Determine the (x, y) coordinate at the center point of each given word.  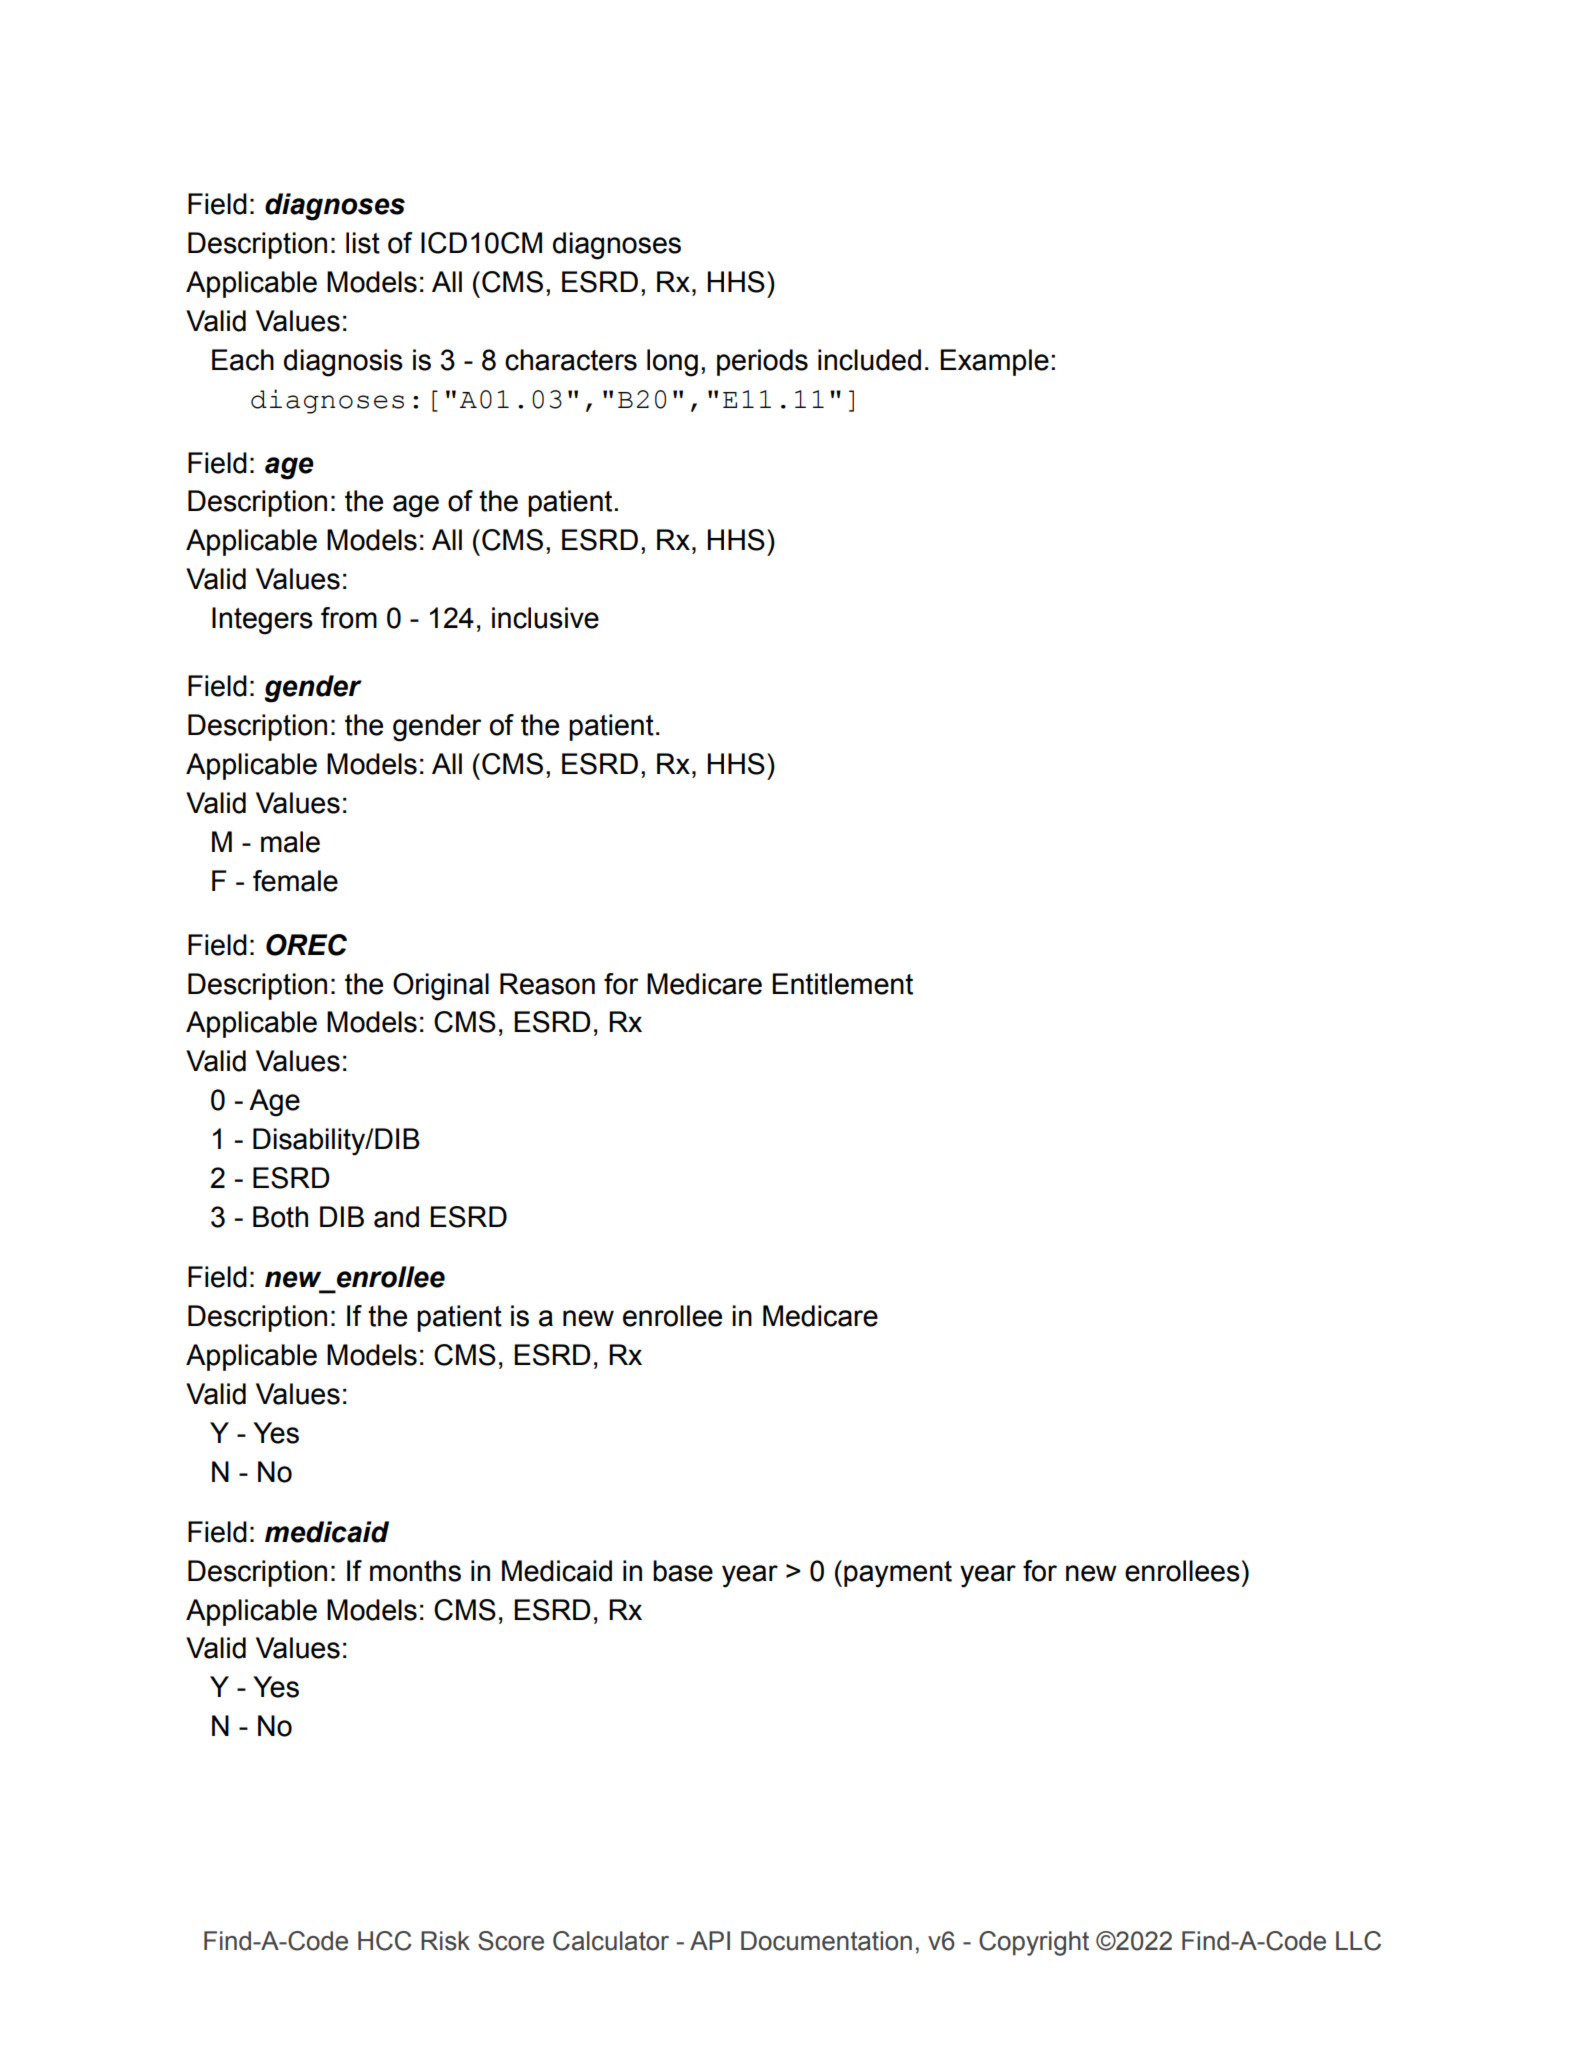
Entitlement (842, 984)
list (363, 243)
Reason (547, 984)
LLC (1358, 1941)
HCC (385, 1941)
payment (898, 1574)
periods (762, 362)
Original (441, 987)
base (683, 1571)
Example (994, 362)
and (396, 1217)
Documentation (826, 1941)
